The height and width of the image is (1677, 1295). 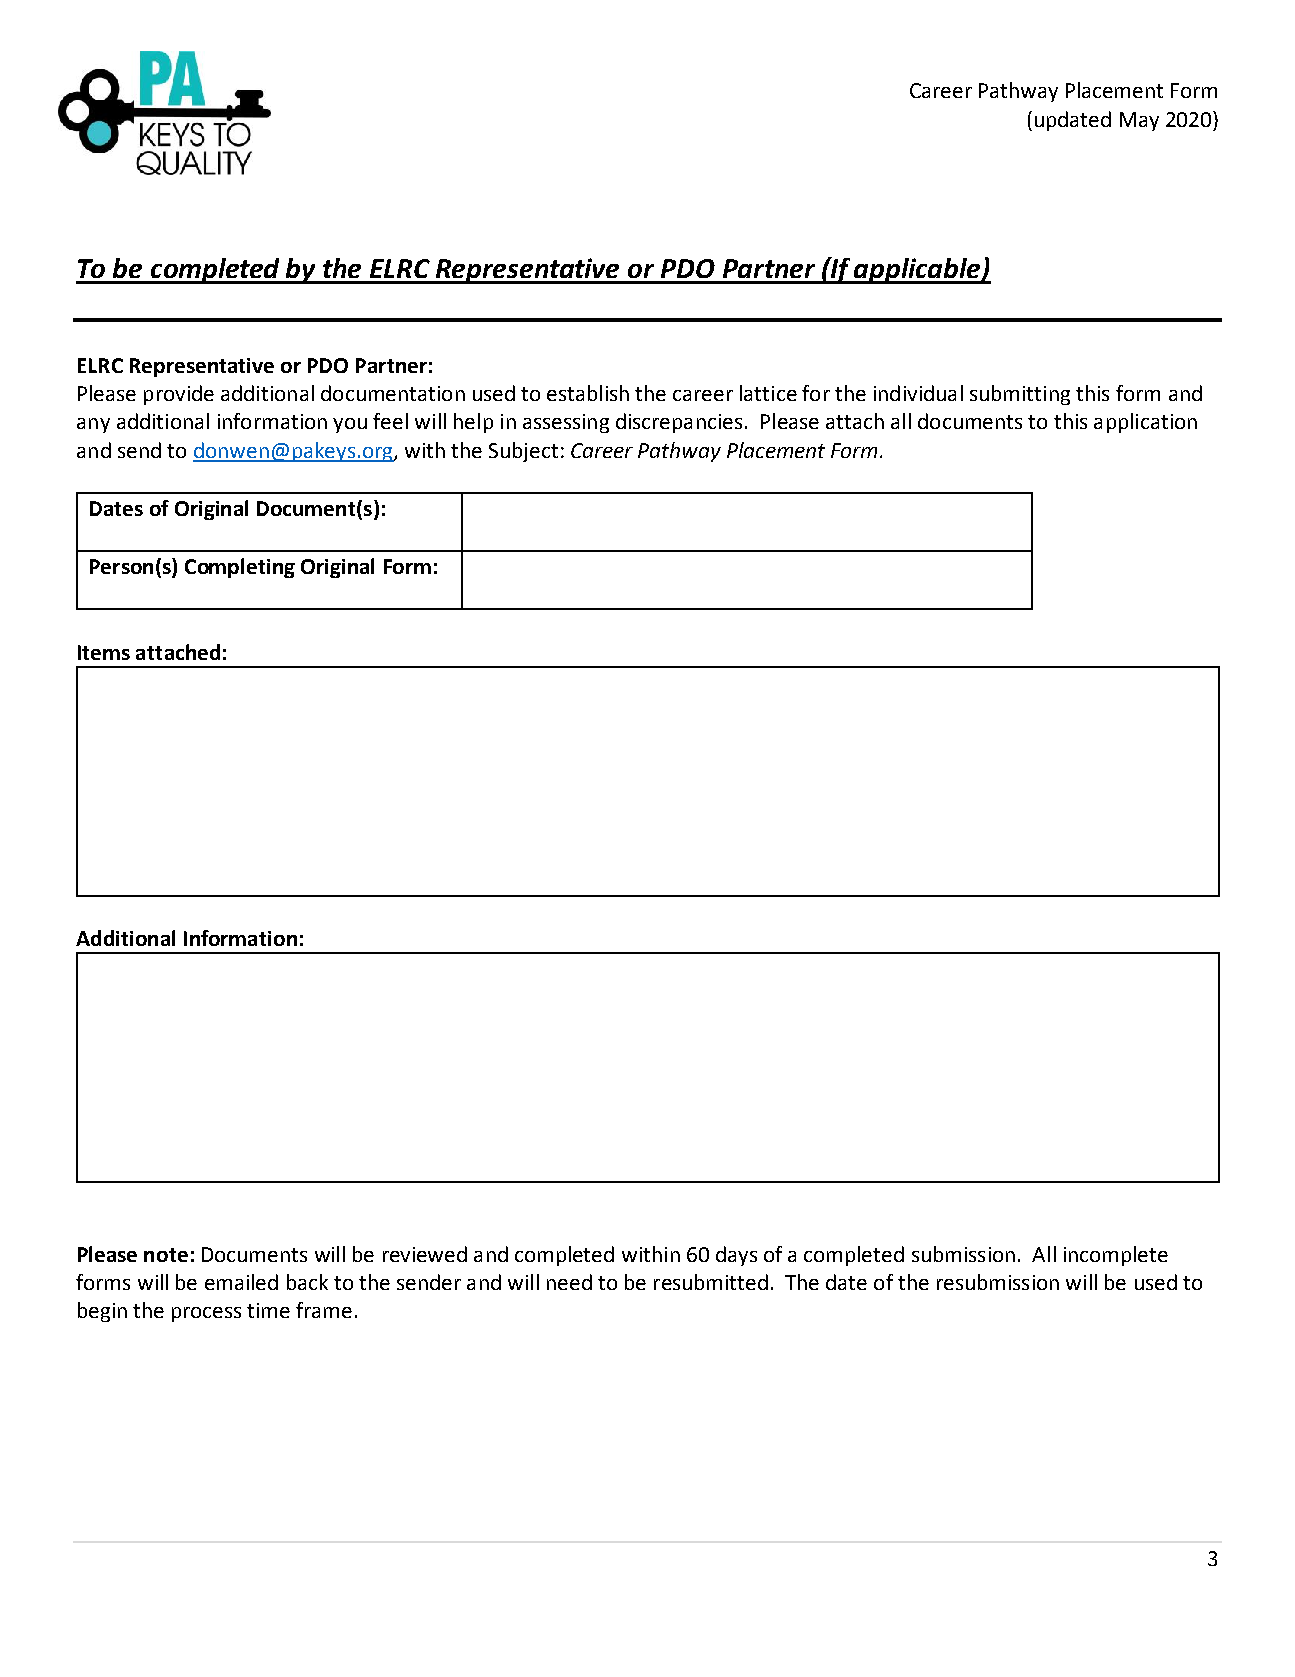 I want to click on application, so click(x=1145, y=423).
